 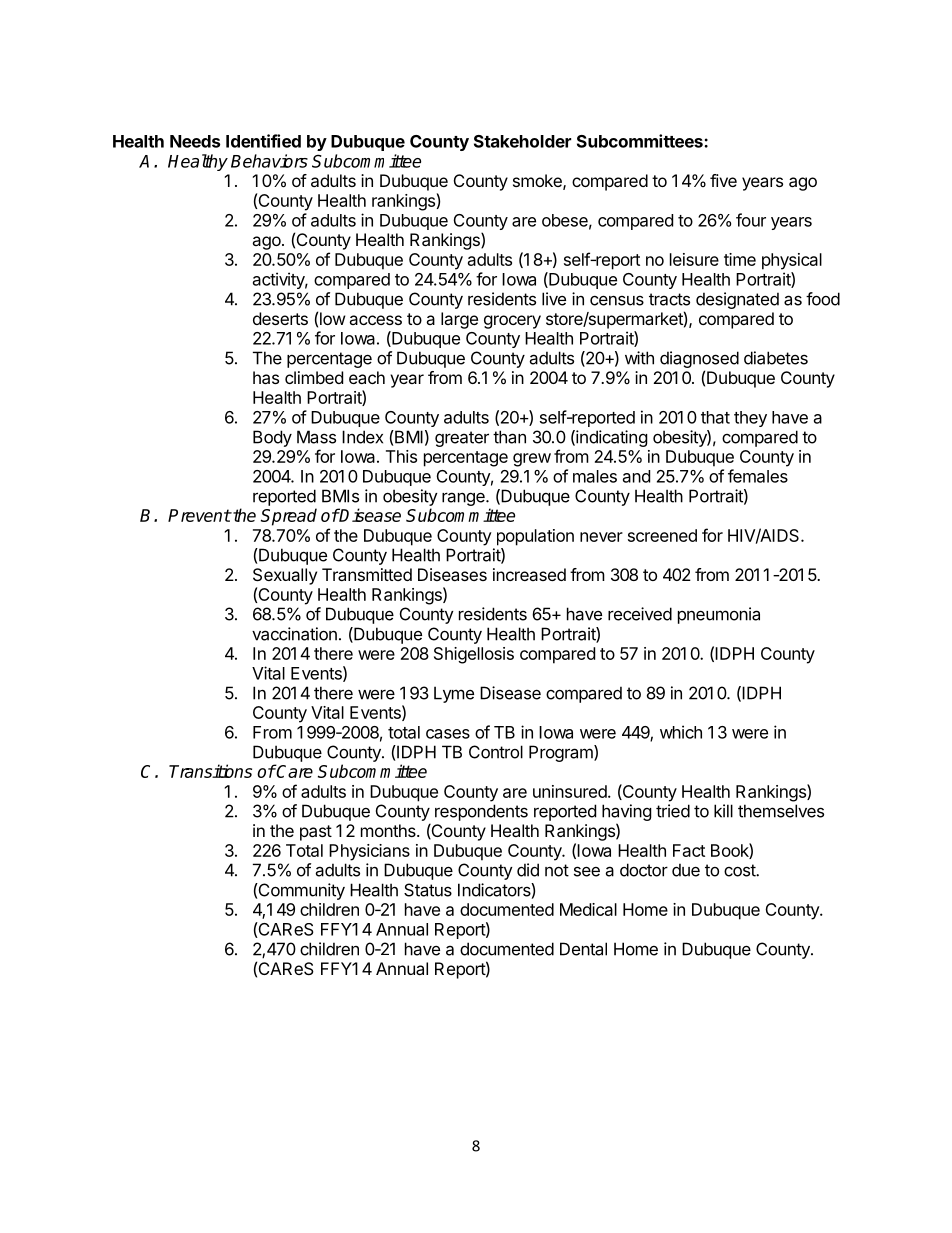 What do you see at coordinates (723, 180) in the document?
I see `five` at bounding box center [723, 180].
